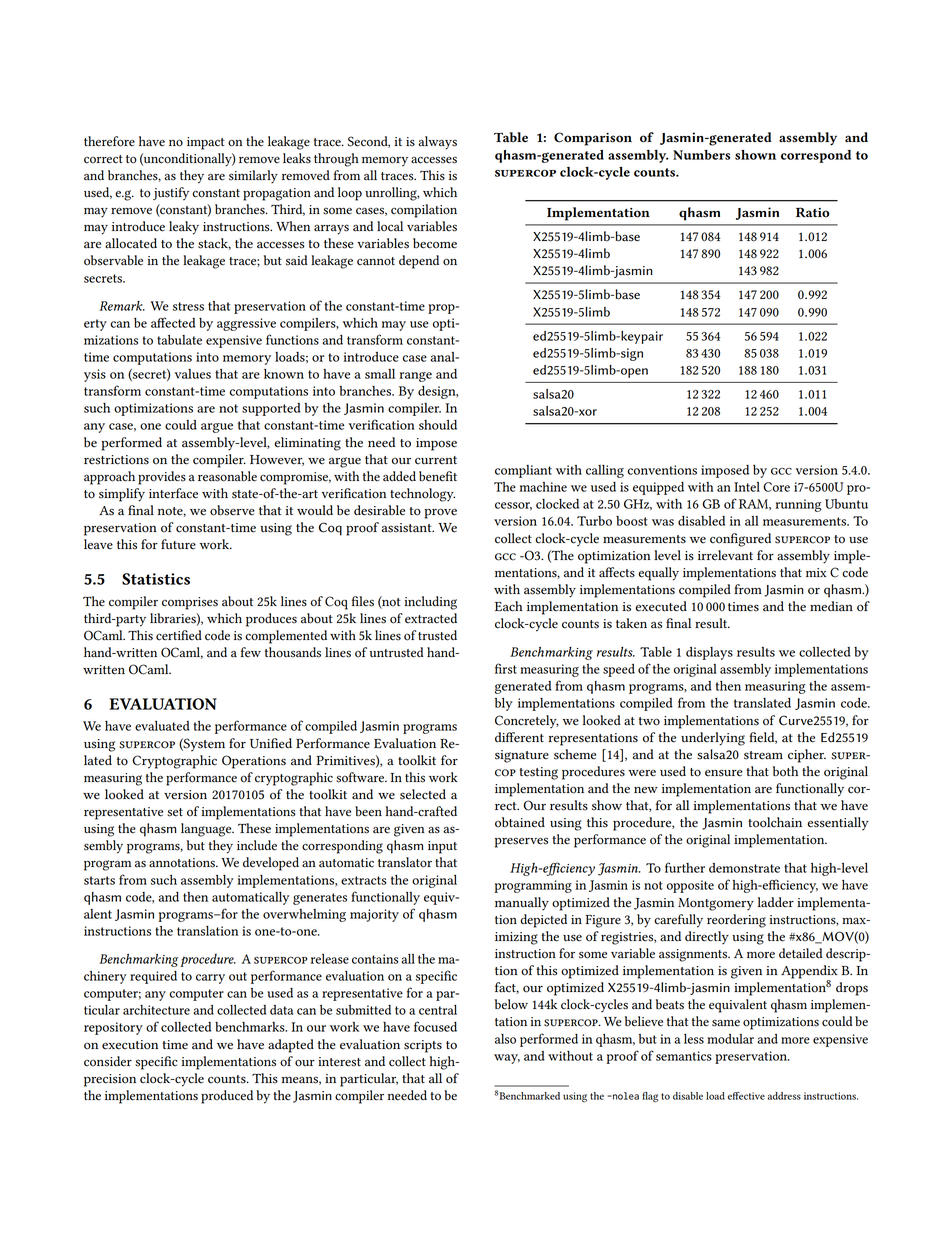 The width and height of the page is (952, 1233). What do you see at coordinates (227, 1097) in the page?
I see `produced` at bounding box center [227, 1097].
